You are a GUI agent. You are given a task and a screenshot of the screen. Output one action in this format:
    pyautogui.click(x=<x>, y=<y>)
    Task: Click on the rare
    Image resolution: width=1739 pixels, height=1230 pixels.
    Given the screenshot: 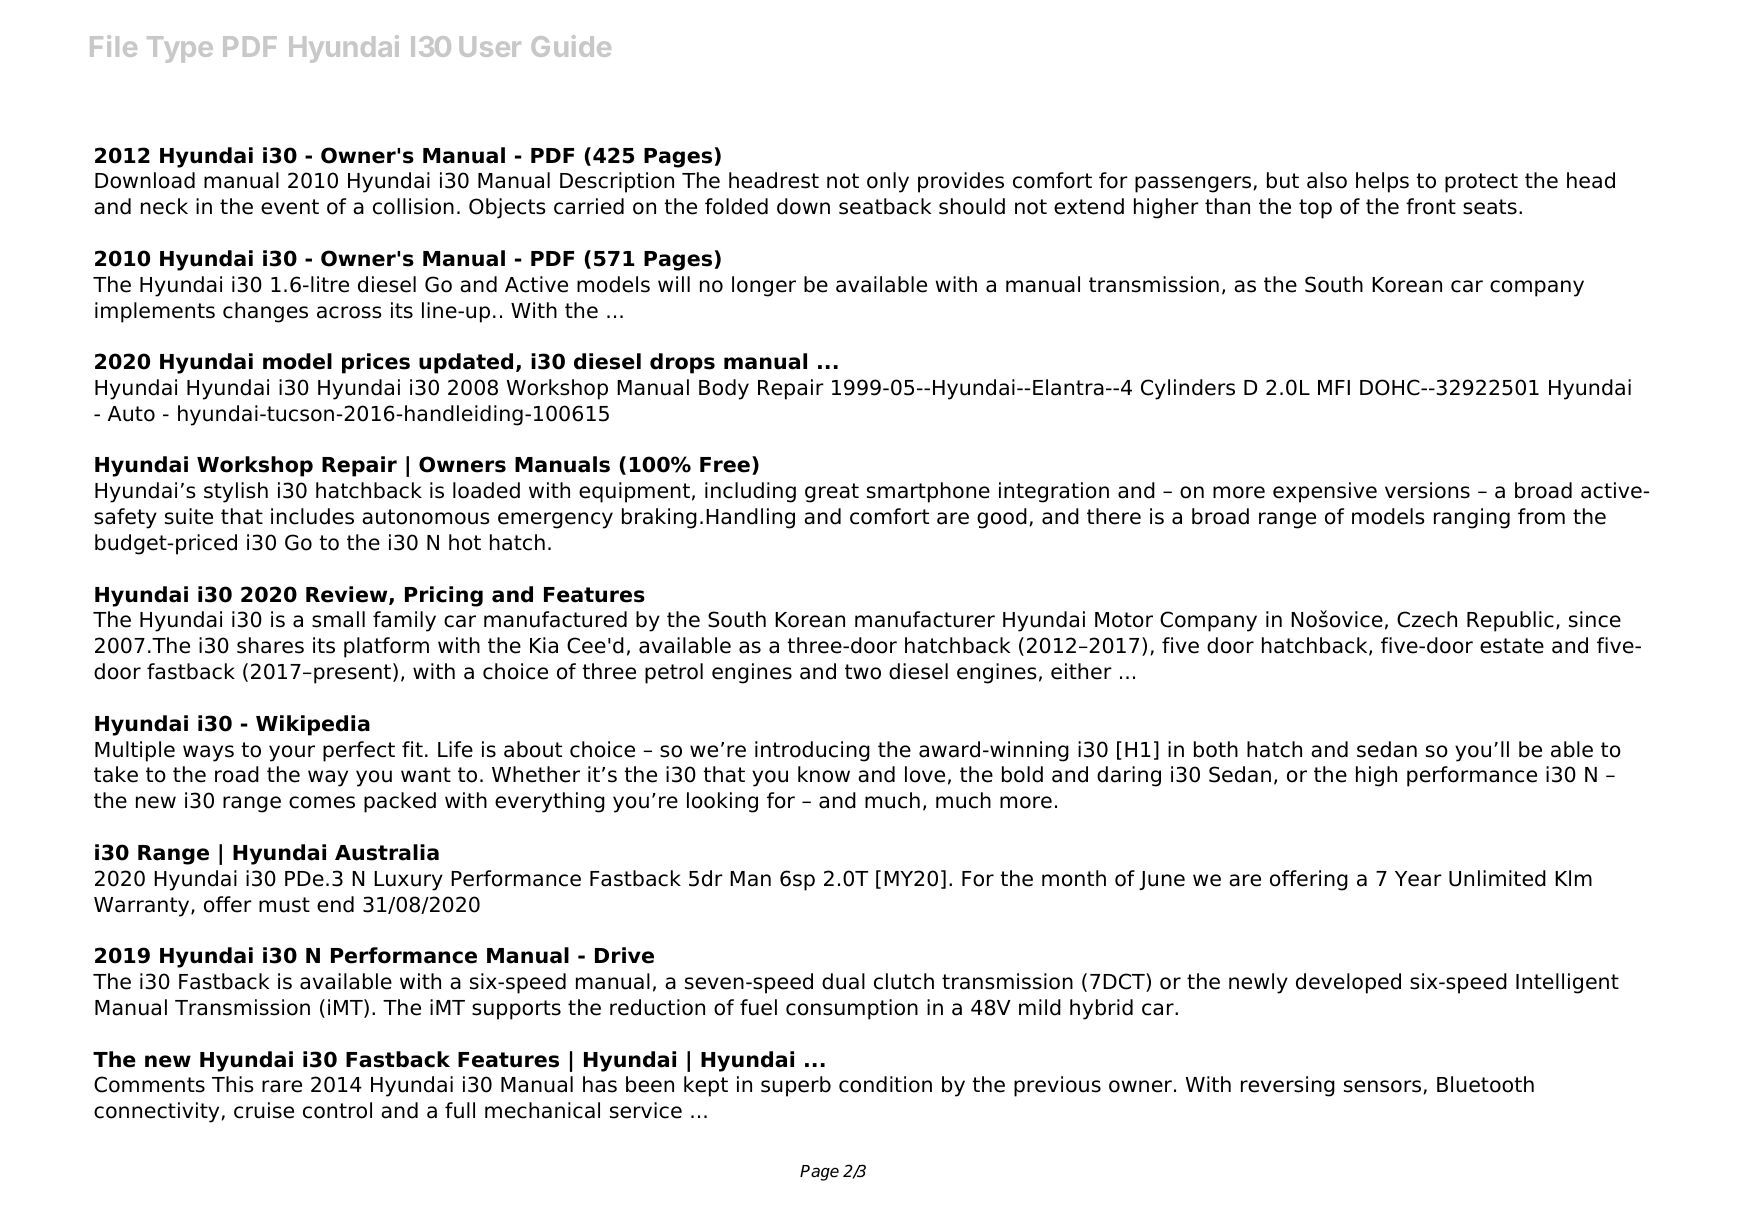 What is the action you would take?
    pyautogui.click(x=282, y=1086)
